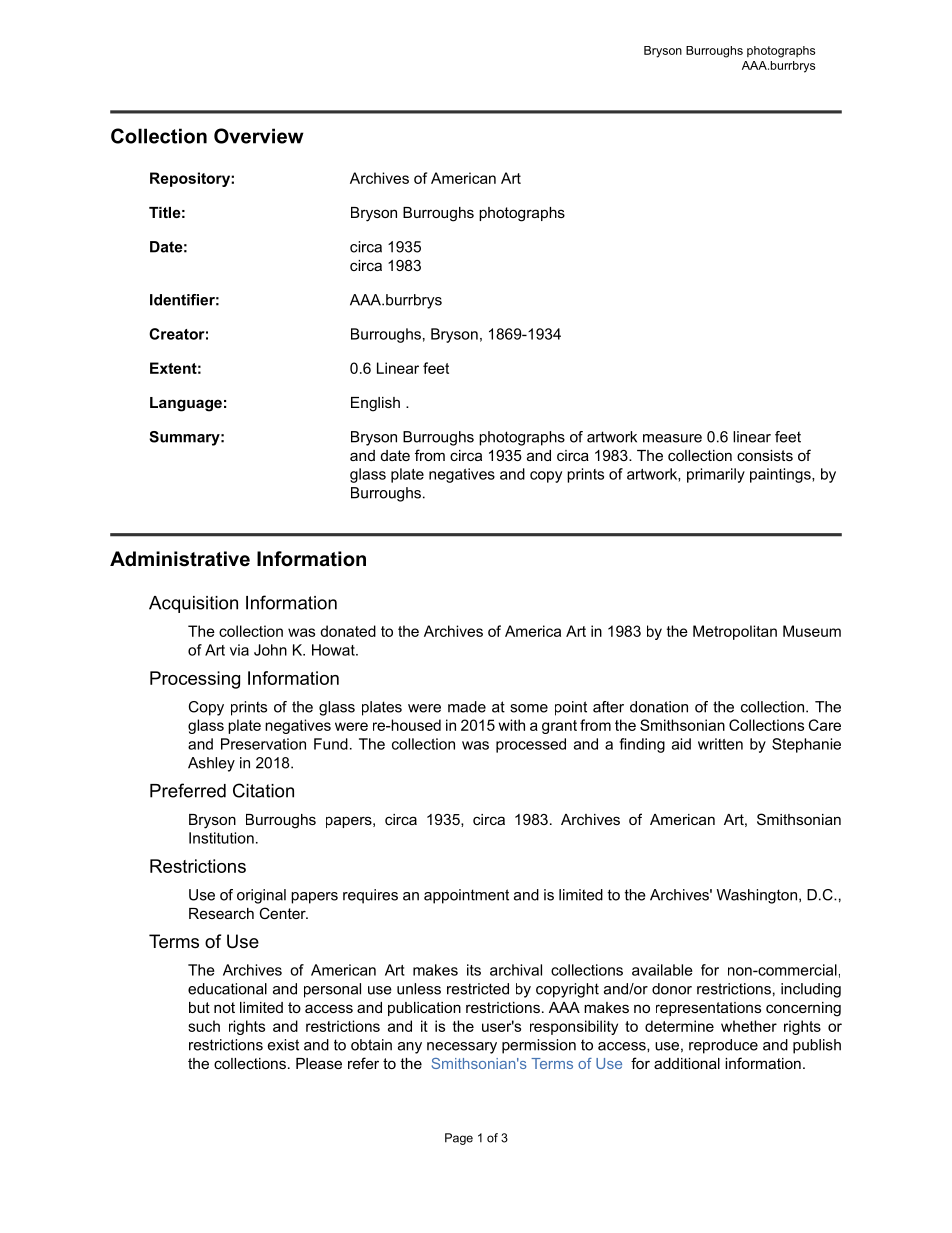 This screenshot has height=1233, width=952. I want to click on some, so click(529, 708).
